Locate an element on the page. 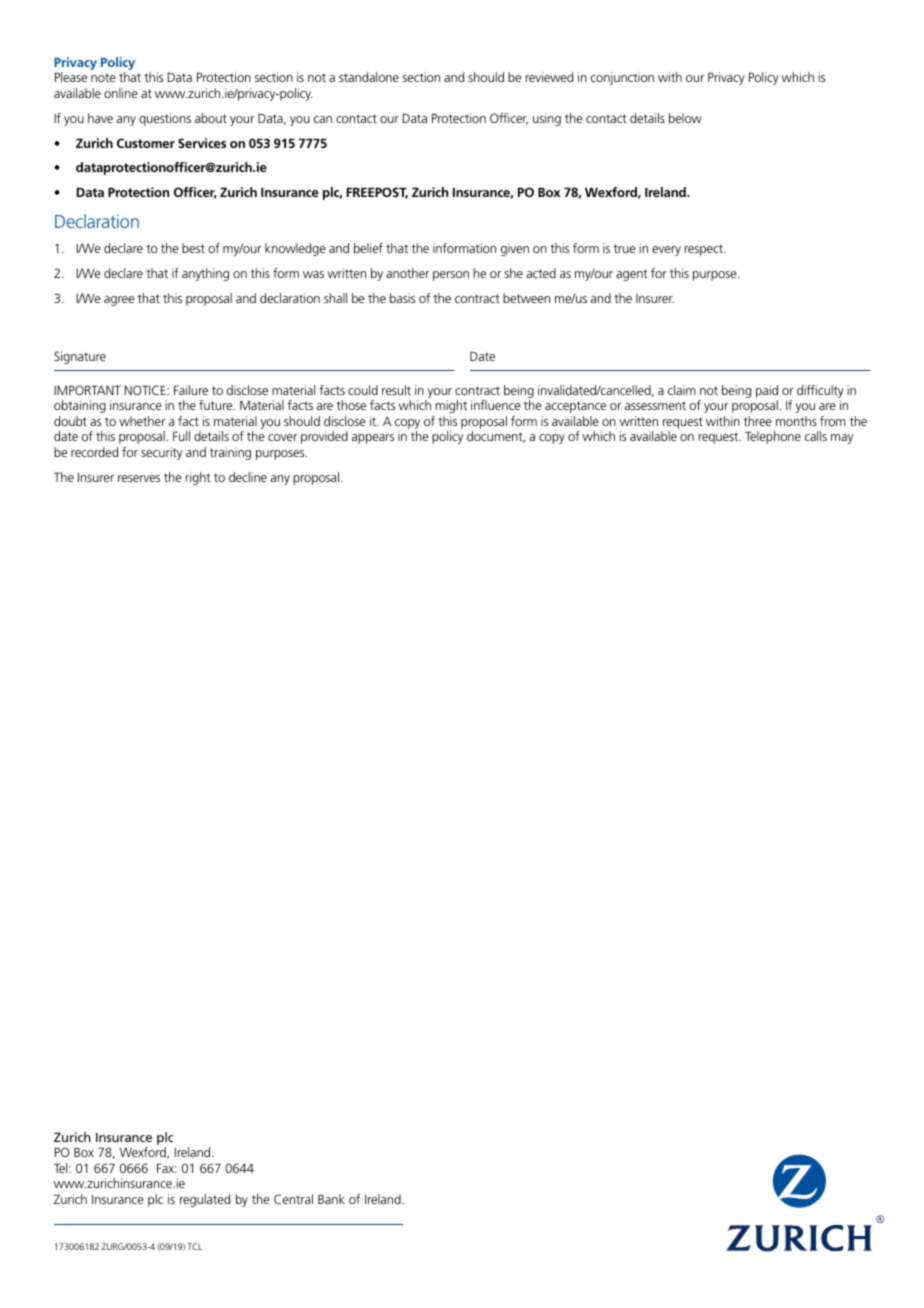  TCL is located at coordinates (194, 1246).
